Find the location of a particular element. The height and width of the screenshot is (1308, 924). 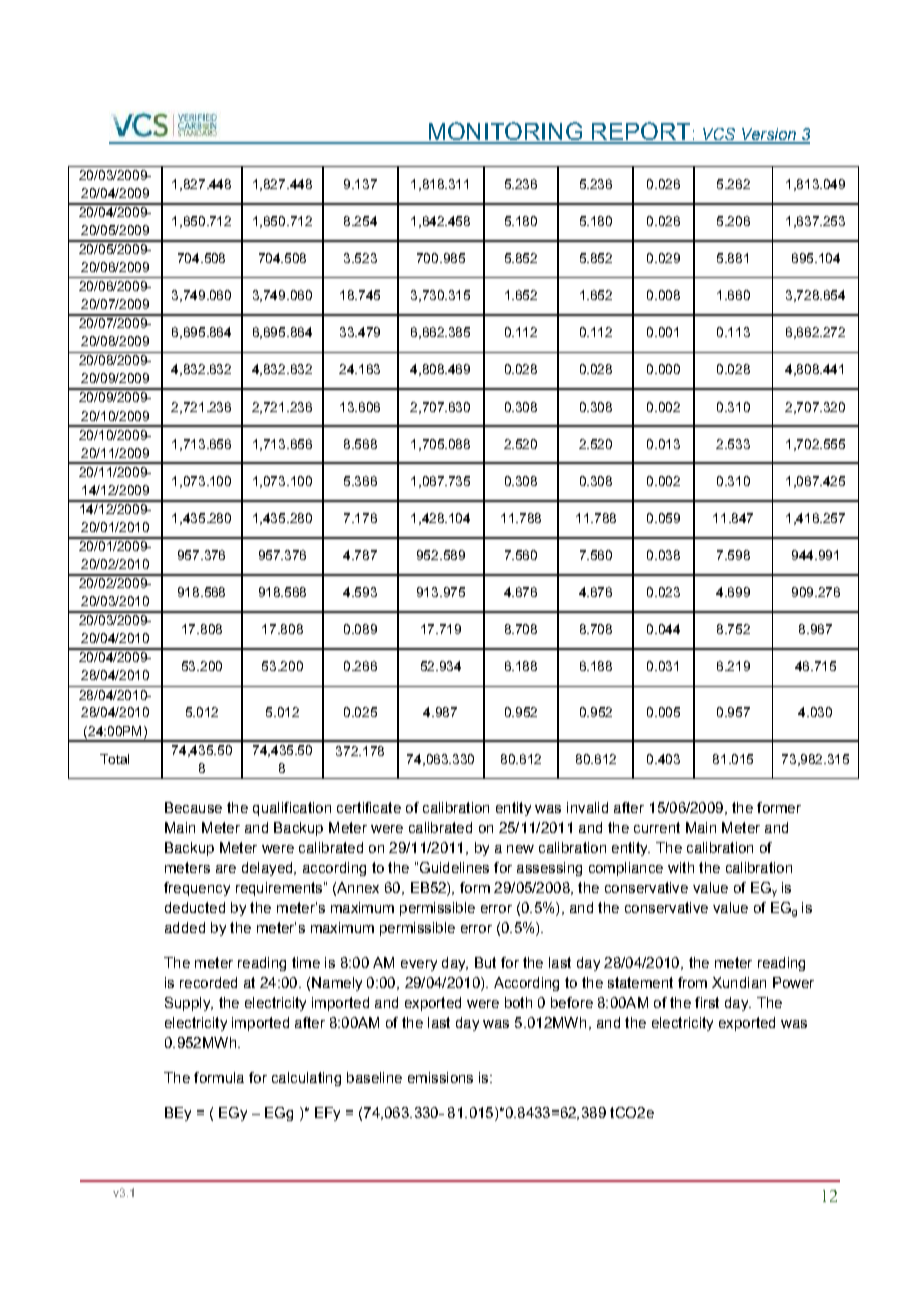

MONITORING is located at coordinates (505, 132).
